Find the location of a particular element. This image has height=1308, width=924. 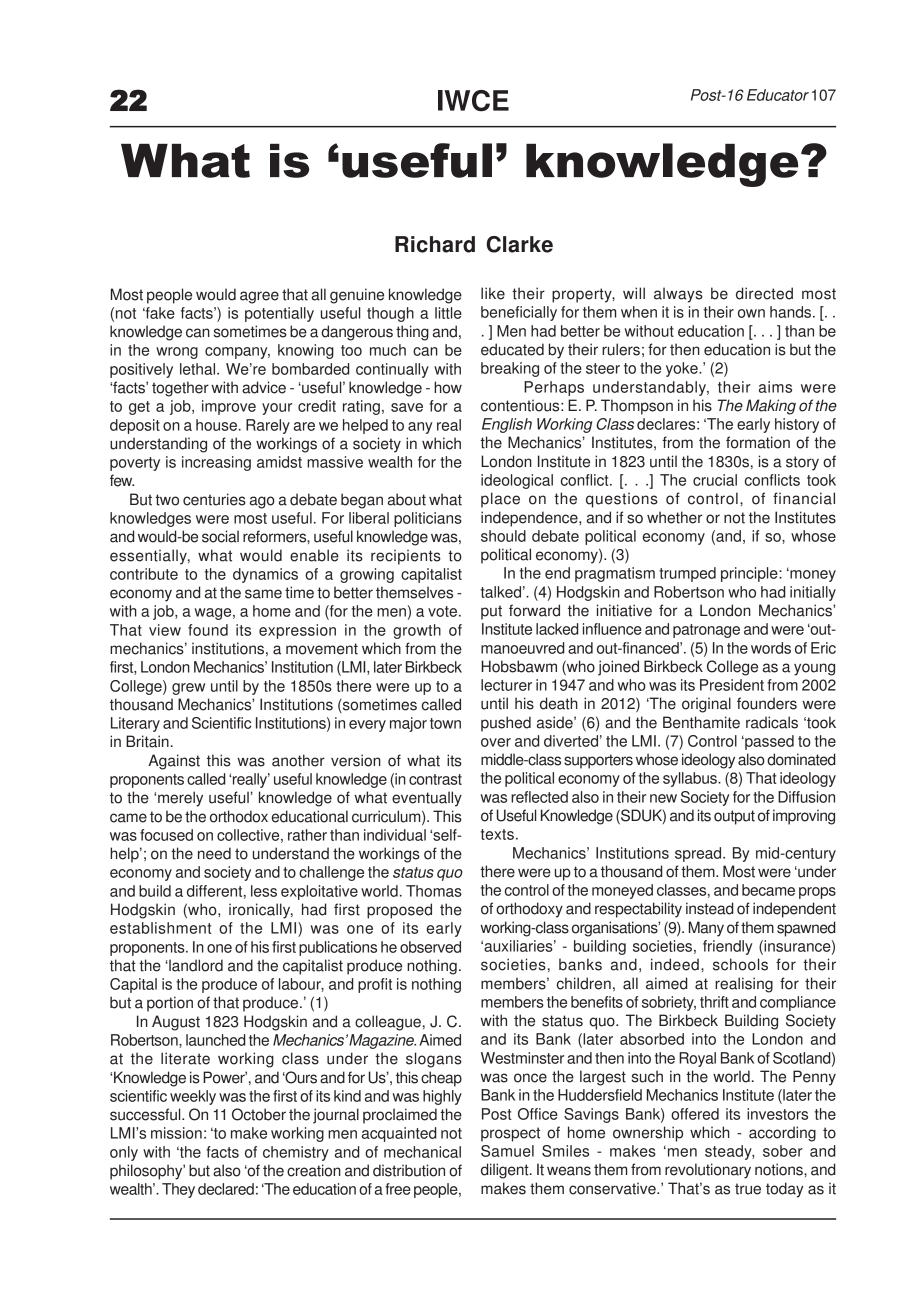

Educator is located at coordinates (778, 95).
